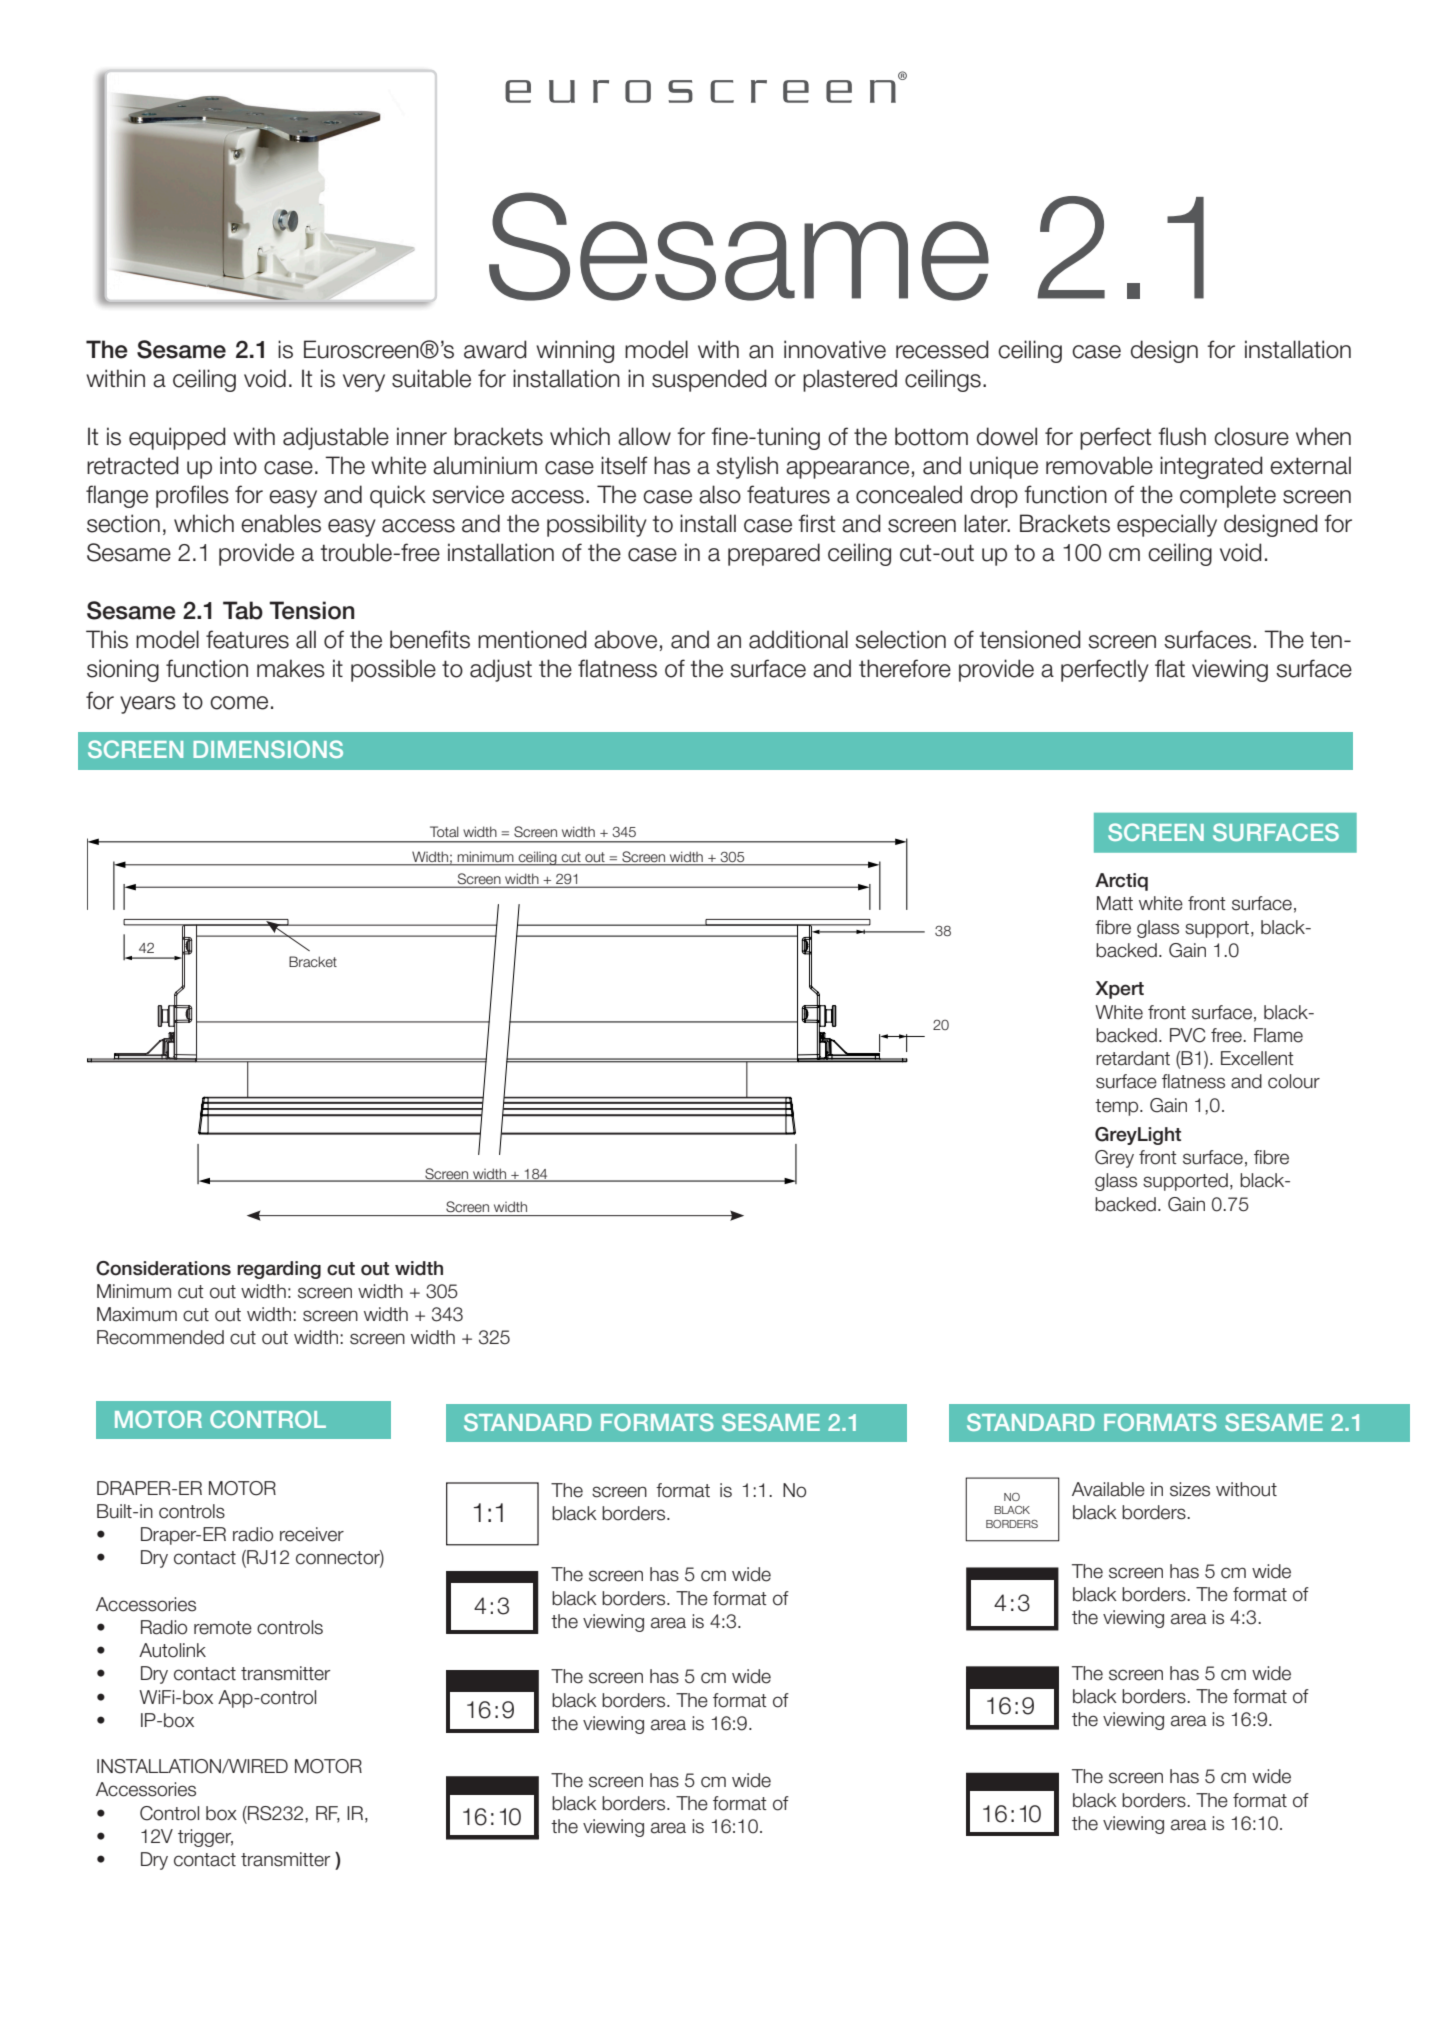 Image resolution: width=1440 pixels, height=2037 pixels. I want to click on DIMENSIONS, so click(268, 749).
